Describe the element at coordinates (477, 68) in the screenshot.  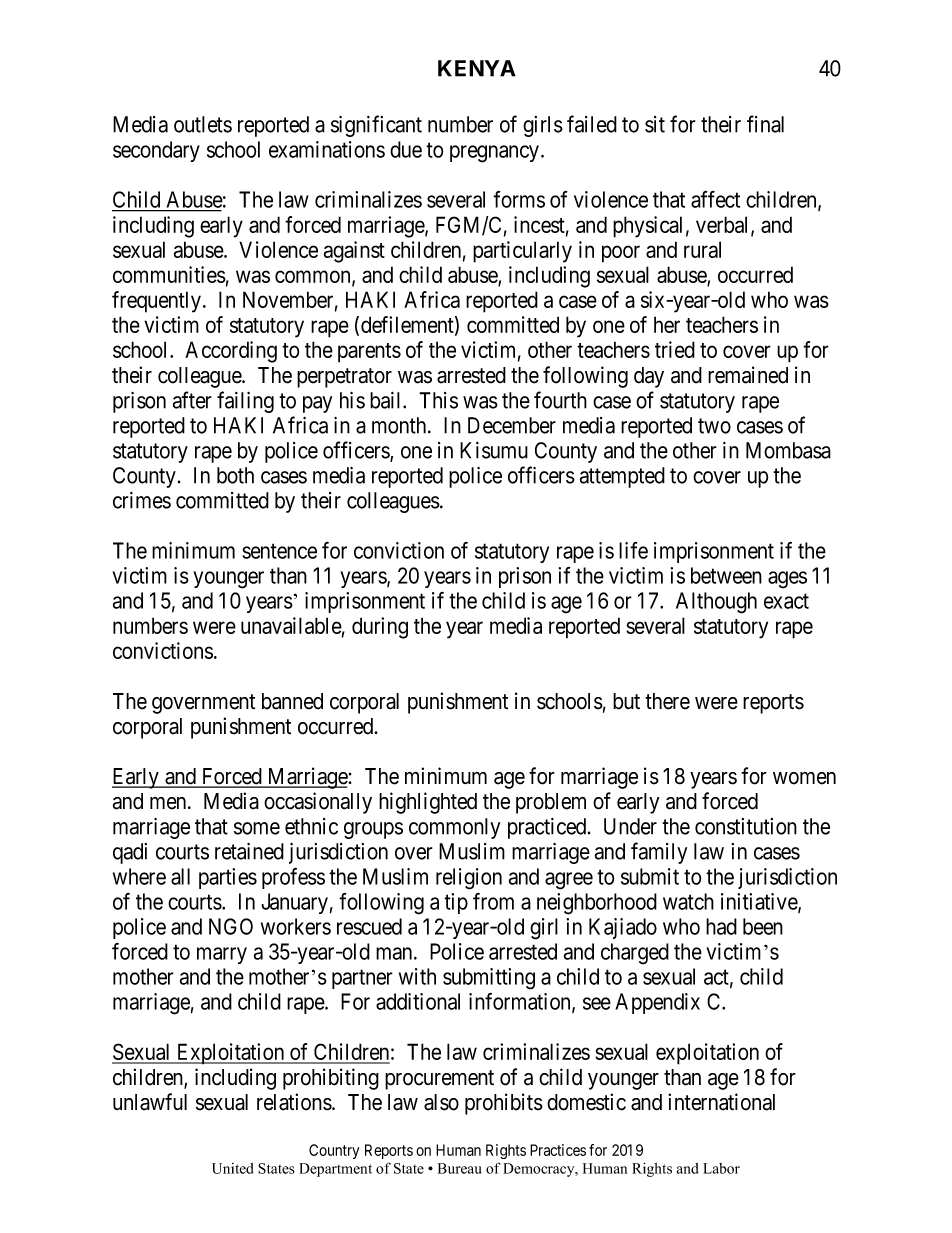
I see `KENYA` at that location.
